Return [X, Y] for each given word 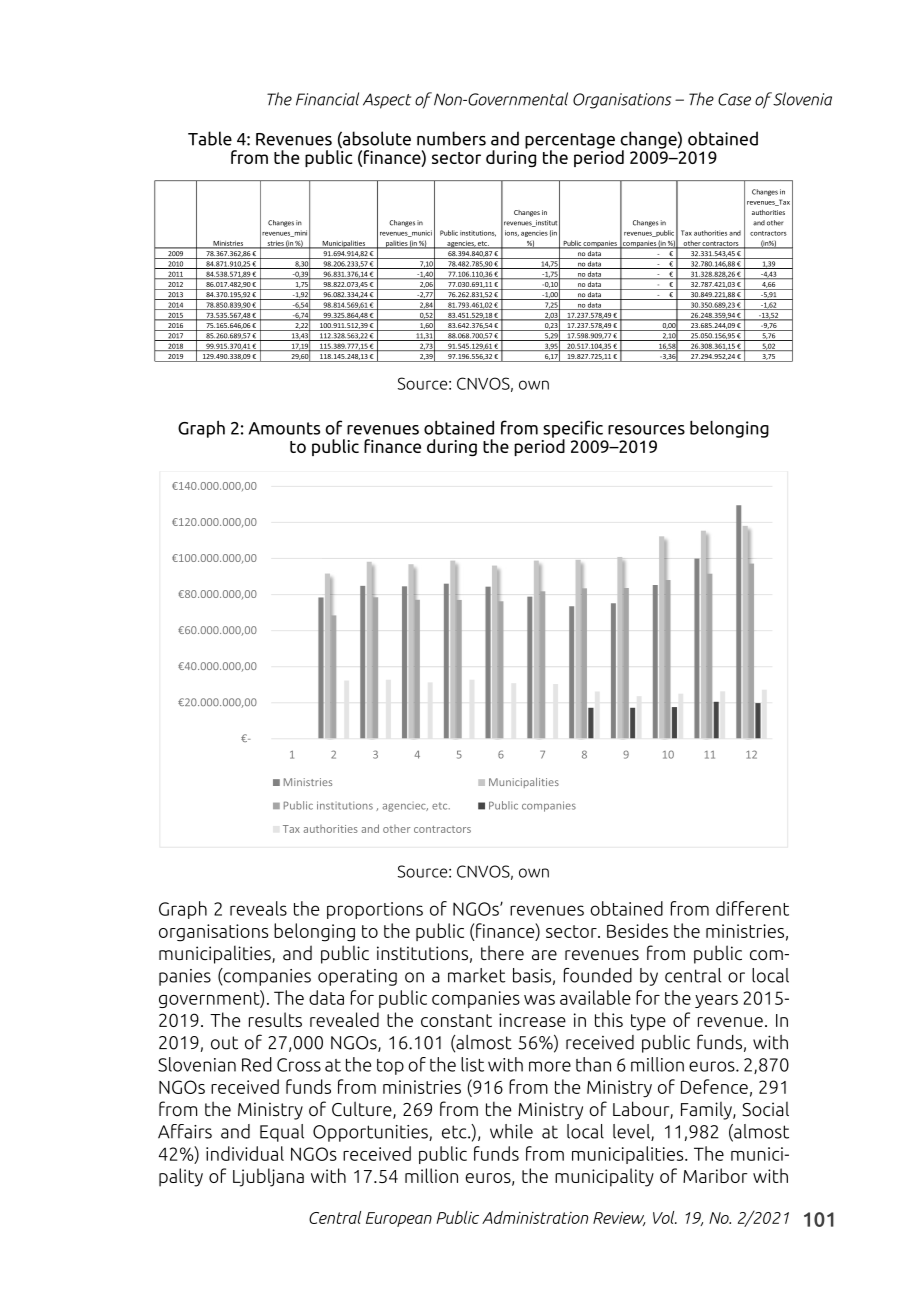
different [752, 908]
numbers [451, 138]
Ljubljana [268, 1177]
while [511, 1131]
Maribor [715, 1175]
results [275, 1019]
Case [734, 99]
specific [573, 430]
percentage [570, 142]
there [502, 952]
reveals [258, 908]
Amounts [284, 428]
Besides [637, 930]
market [477, 975]
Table [210, 138]
